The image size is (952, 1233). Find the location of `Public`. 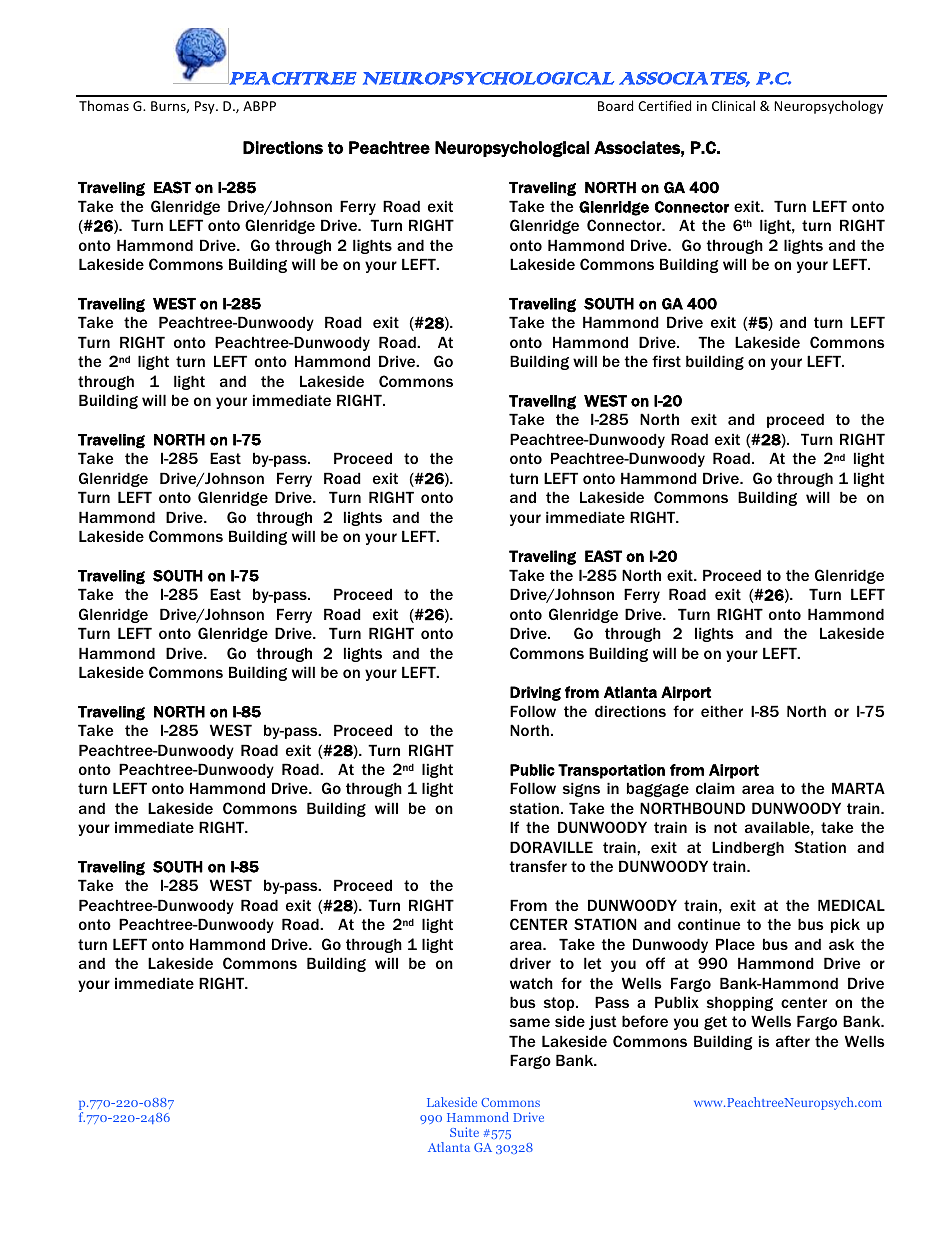

Public is located at coordinates (532, 770).
